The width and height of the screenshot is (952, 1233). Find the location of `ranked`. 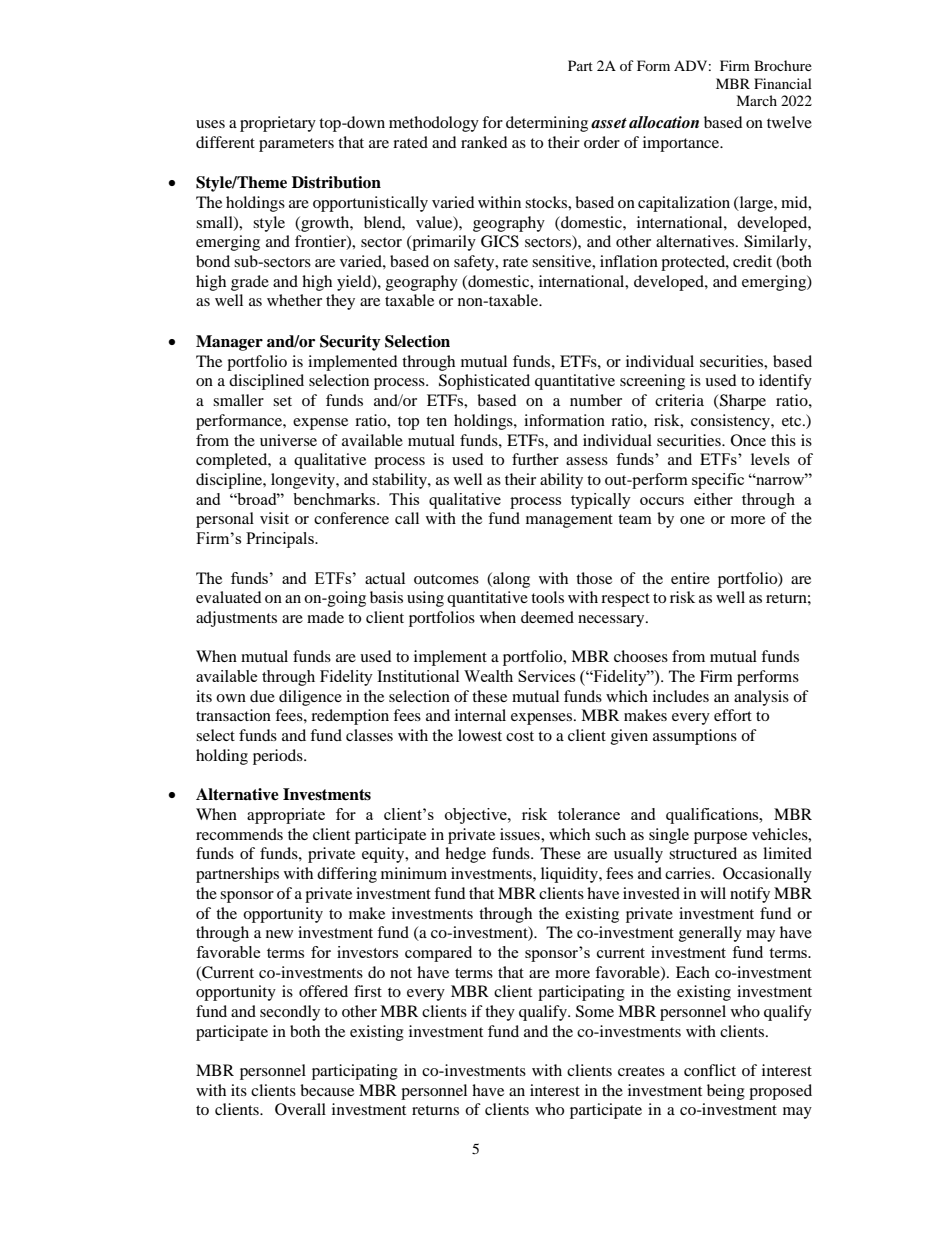

ranked is located at coordinates (484, 142).
